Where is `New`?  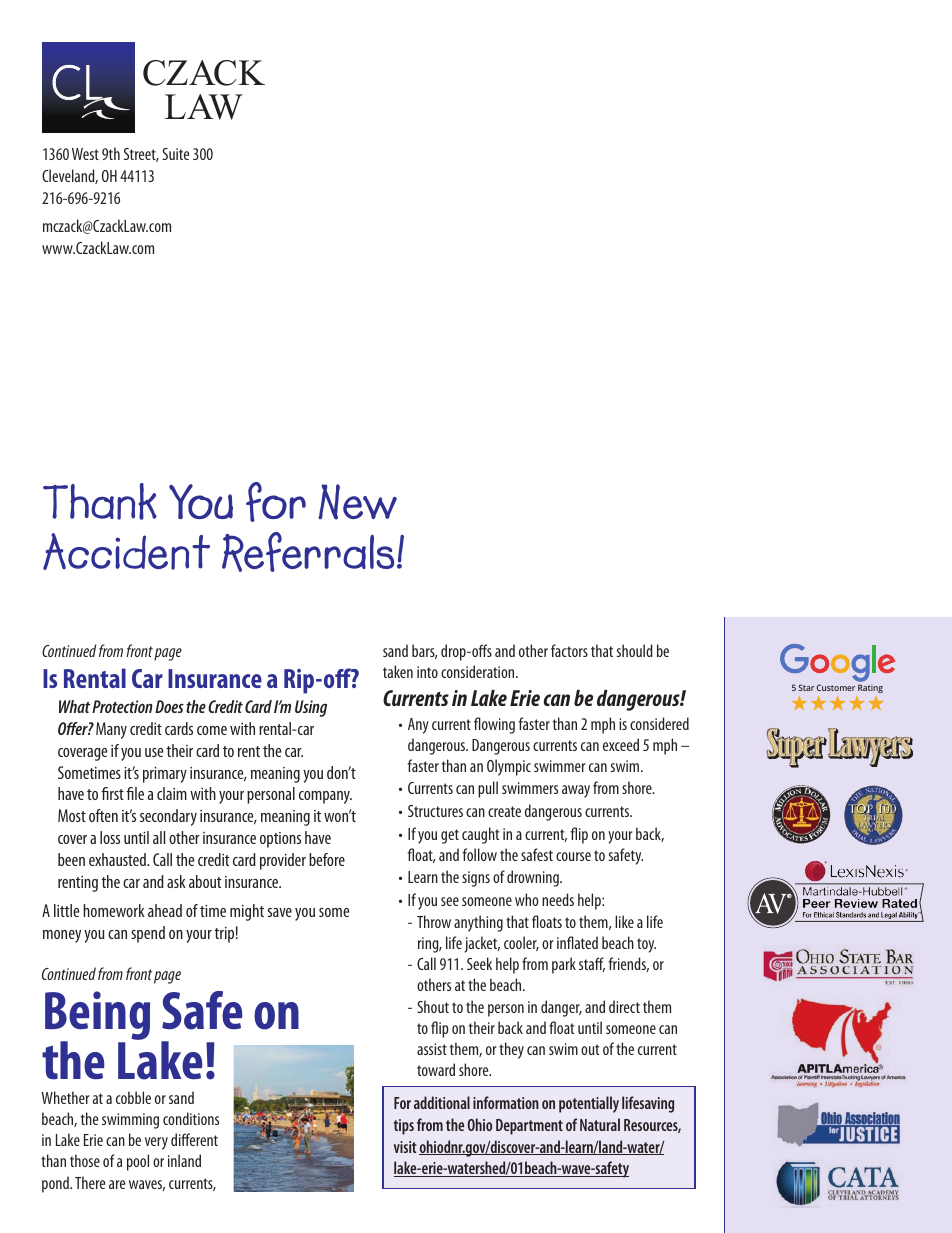
New is located at coordinates (357, 502).
